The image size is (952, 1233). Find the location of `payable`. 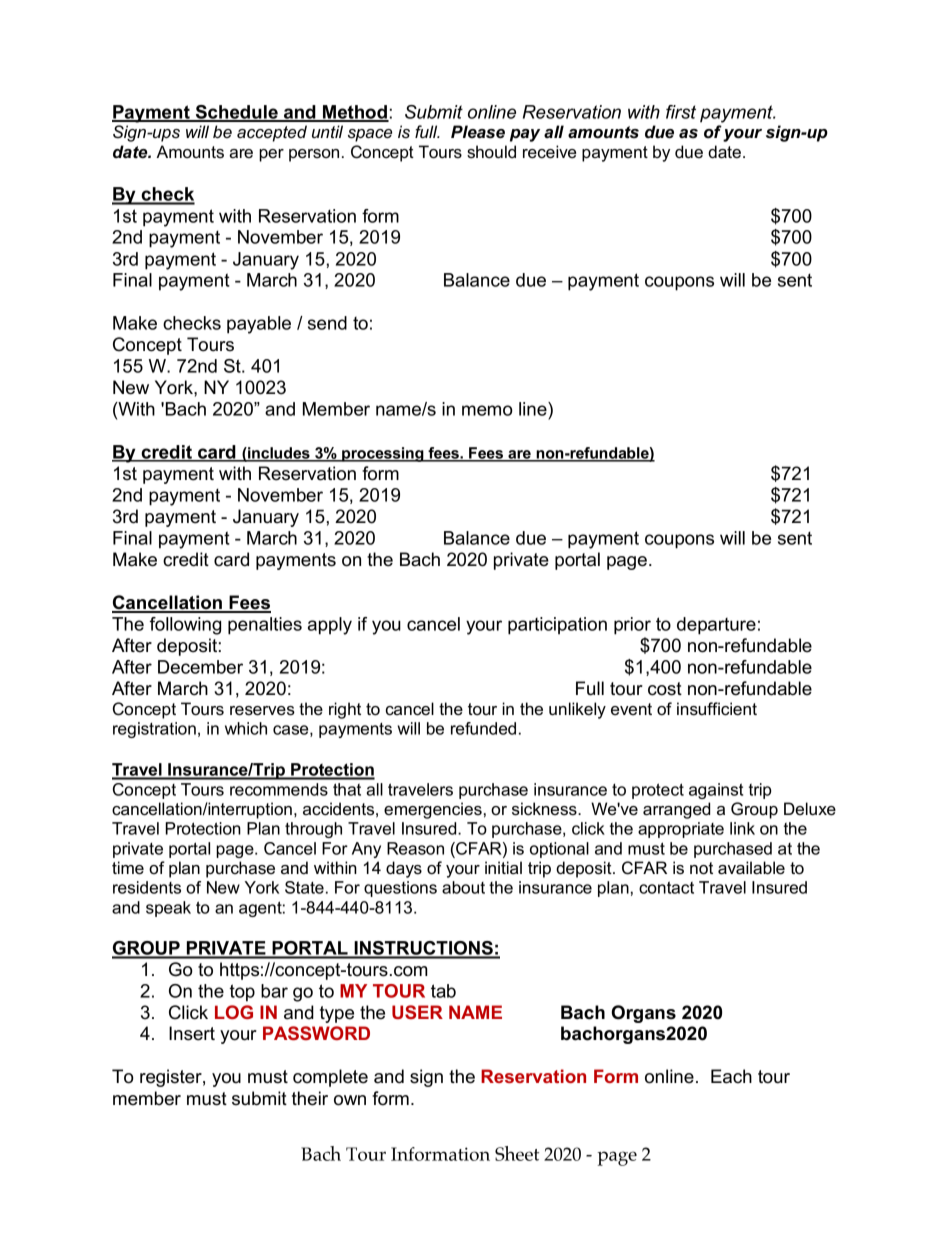

payable is located at coordinates (259, 325).
